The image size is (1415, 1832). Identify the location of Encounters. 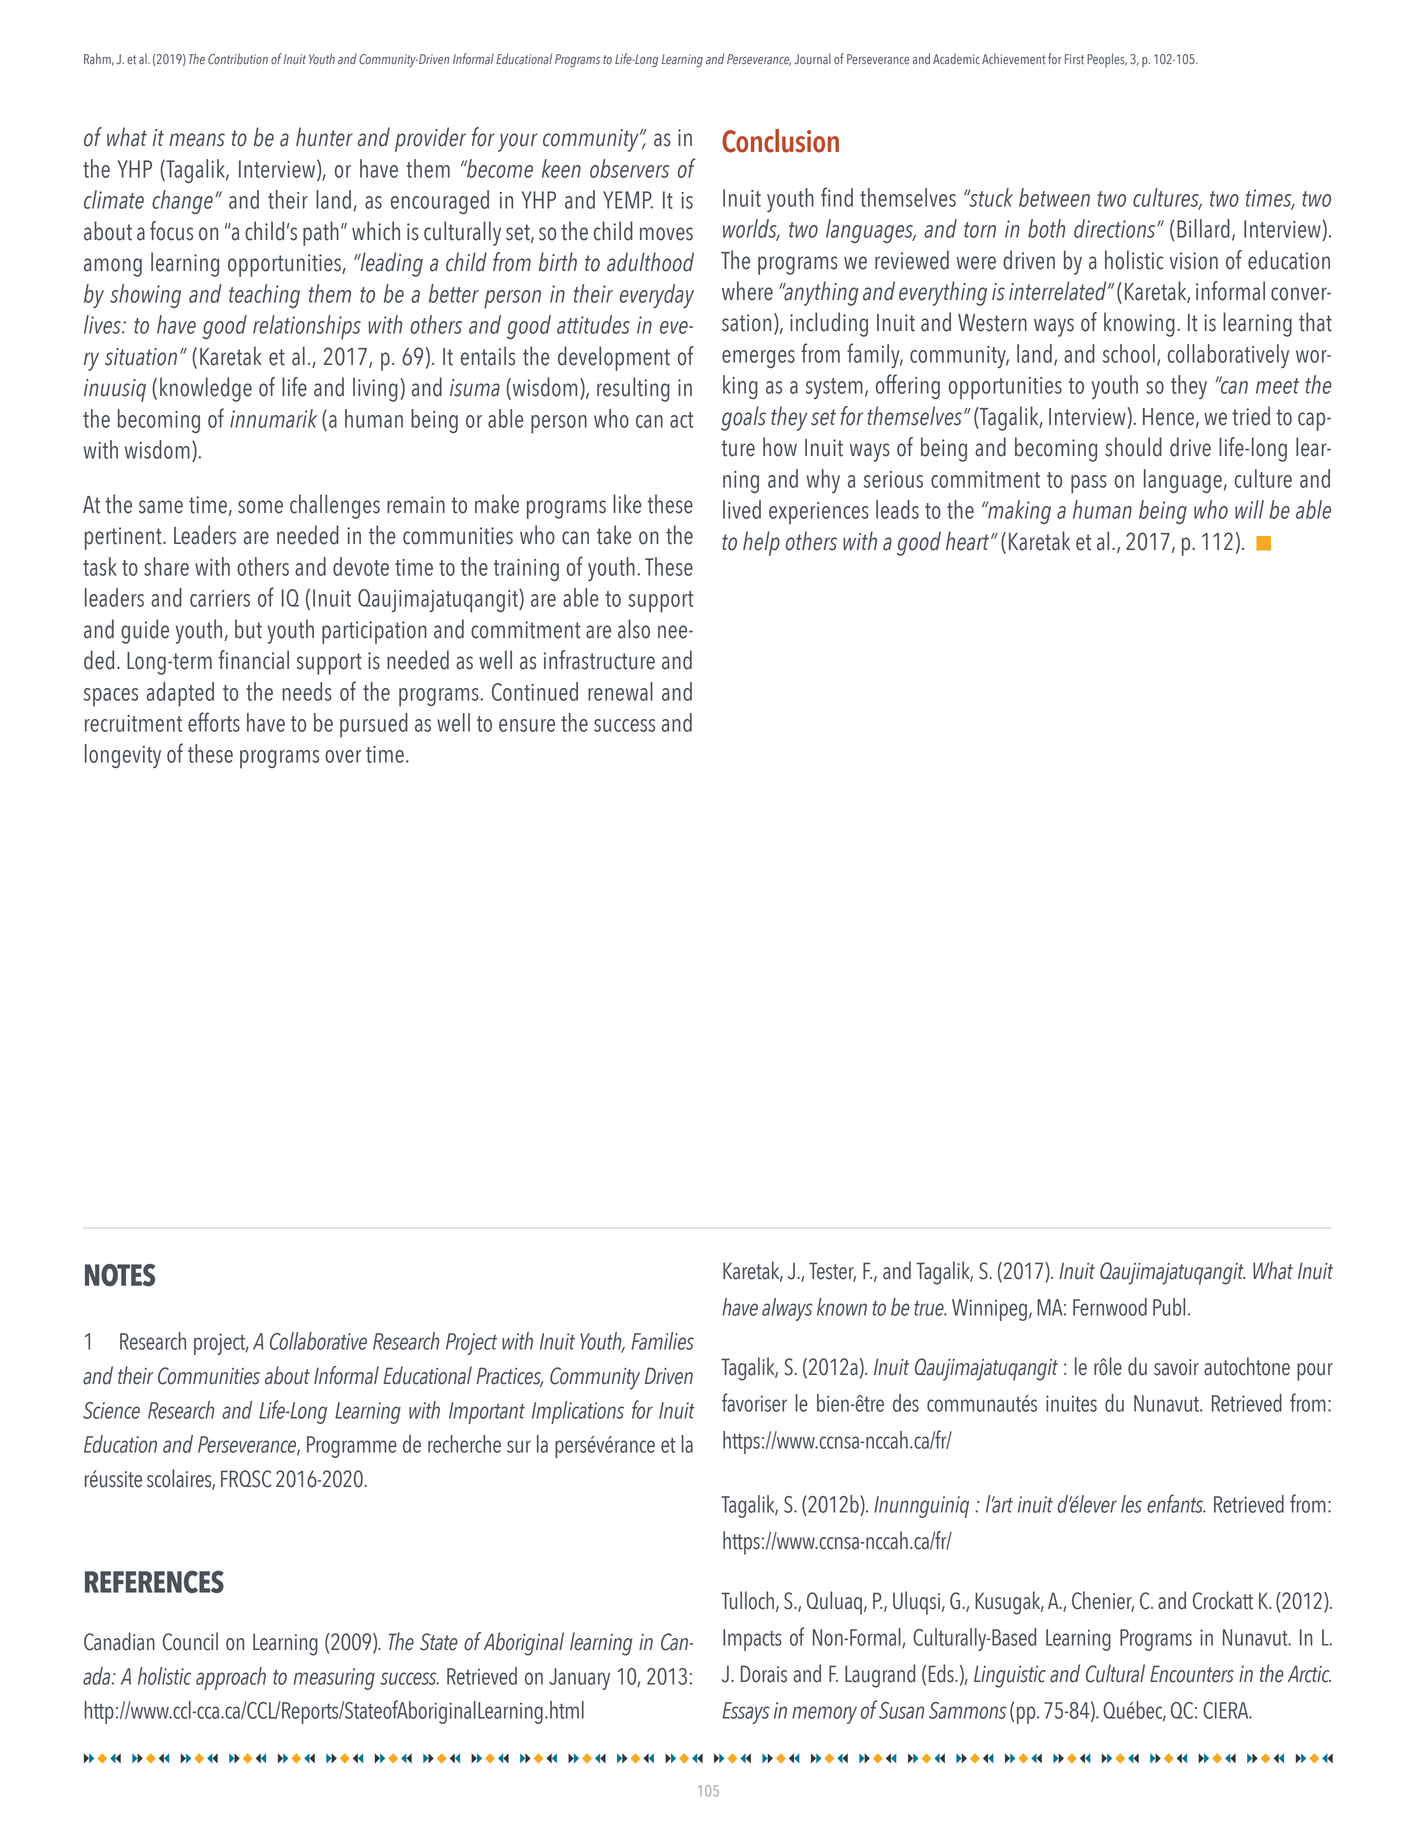
(1192, 1674).
